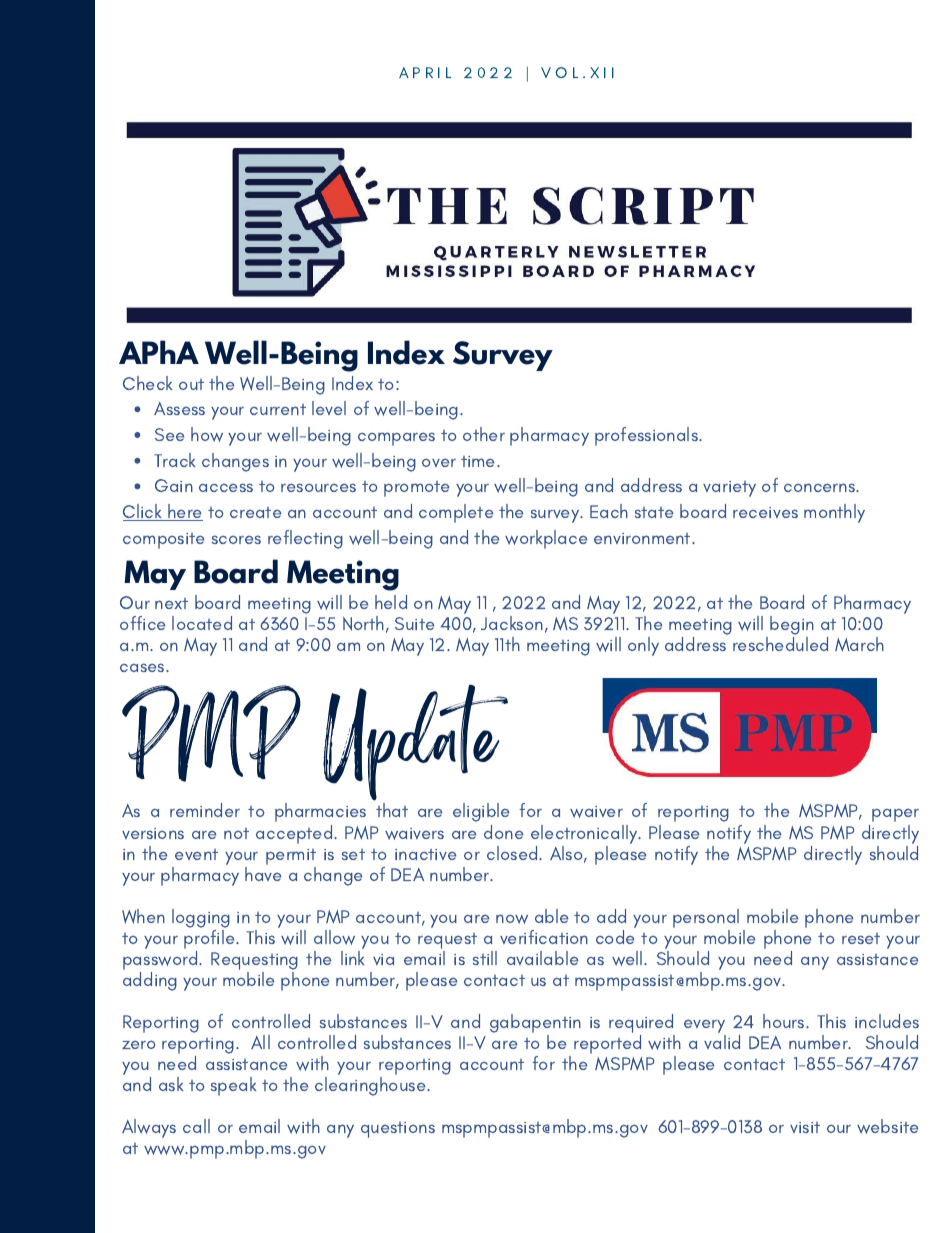 The image size is (952, 1233). Describe the element at coordinates (171, 603) in the document. I see `next` at that location.
